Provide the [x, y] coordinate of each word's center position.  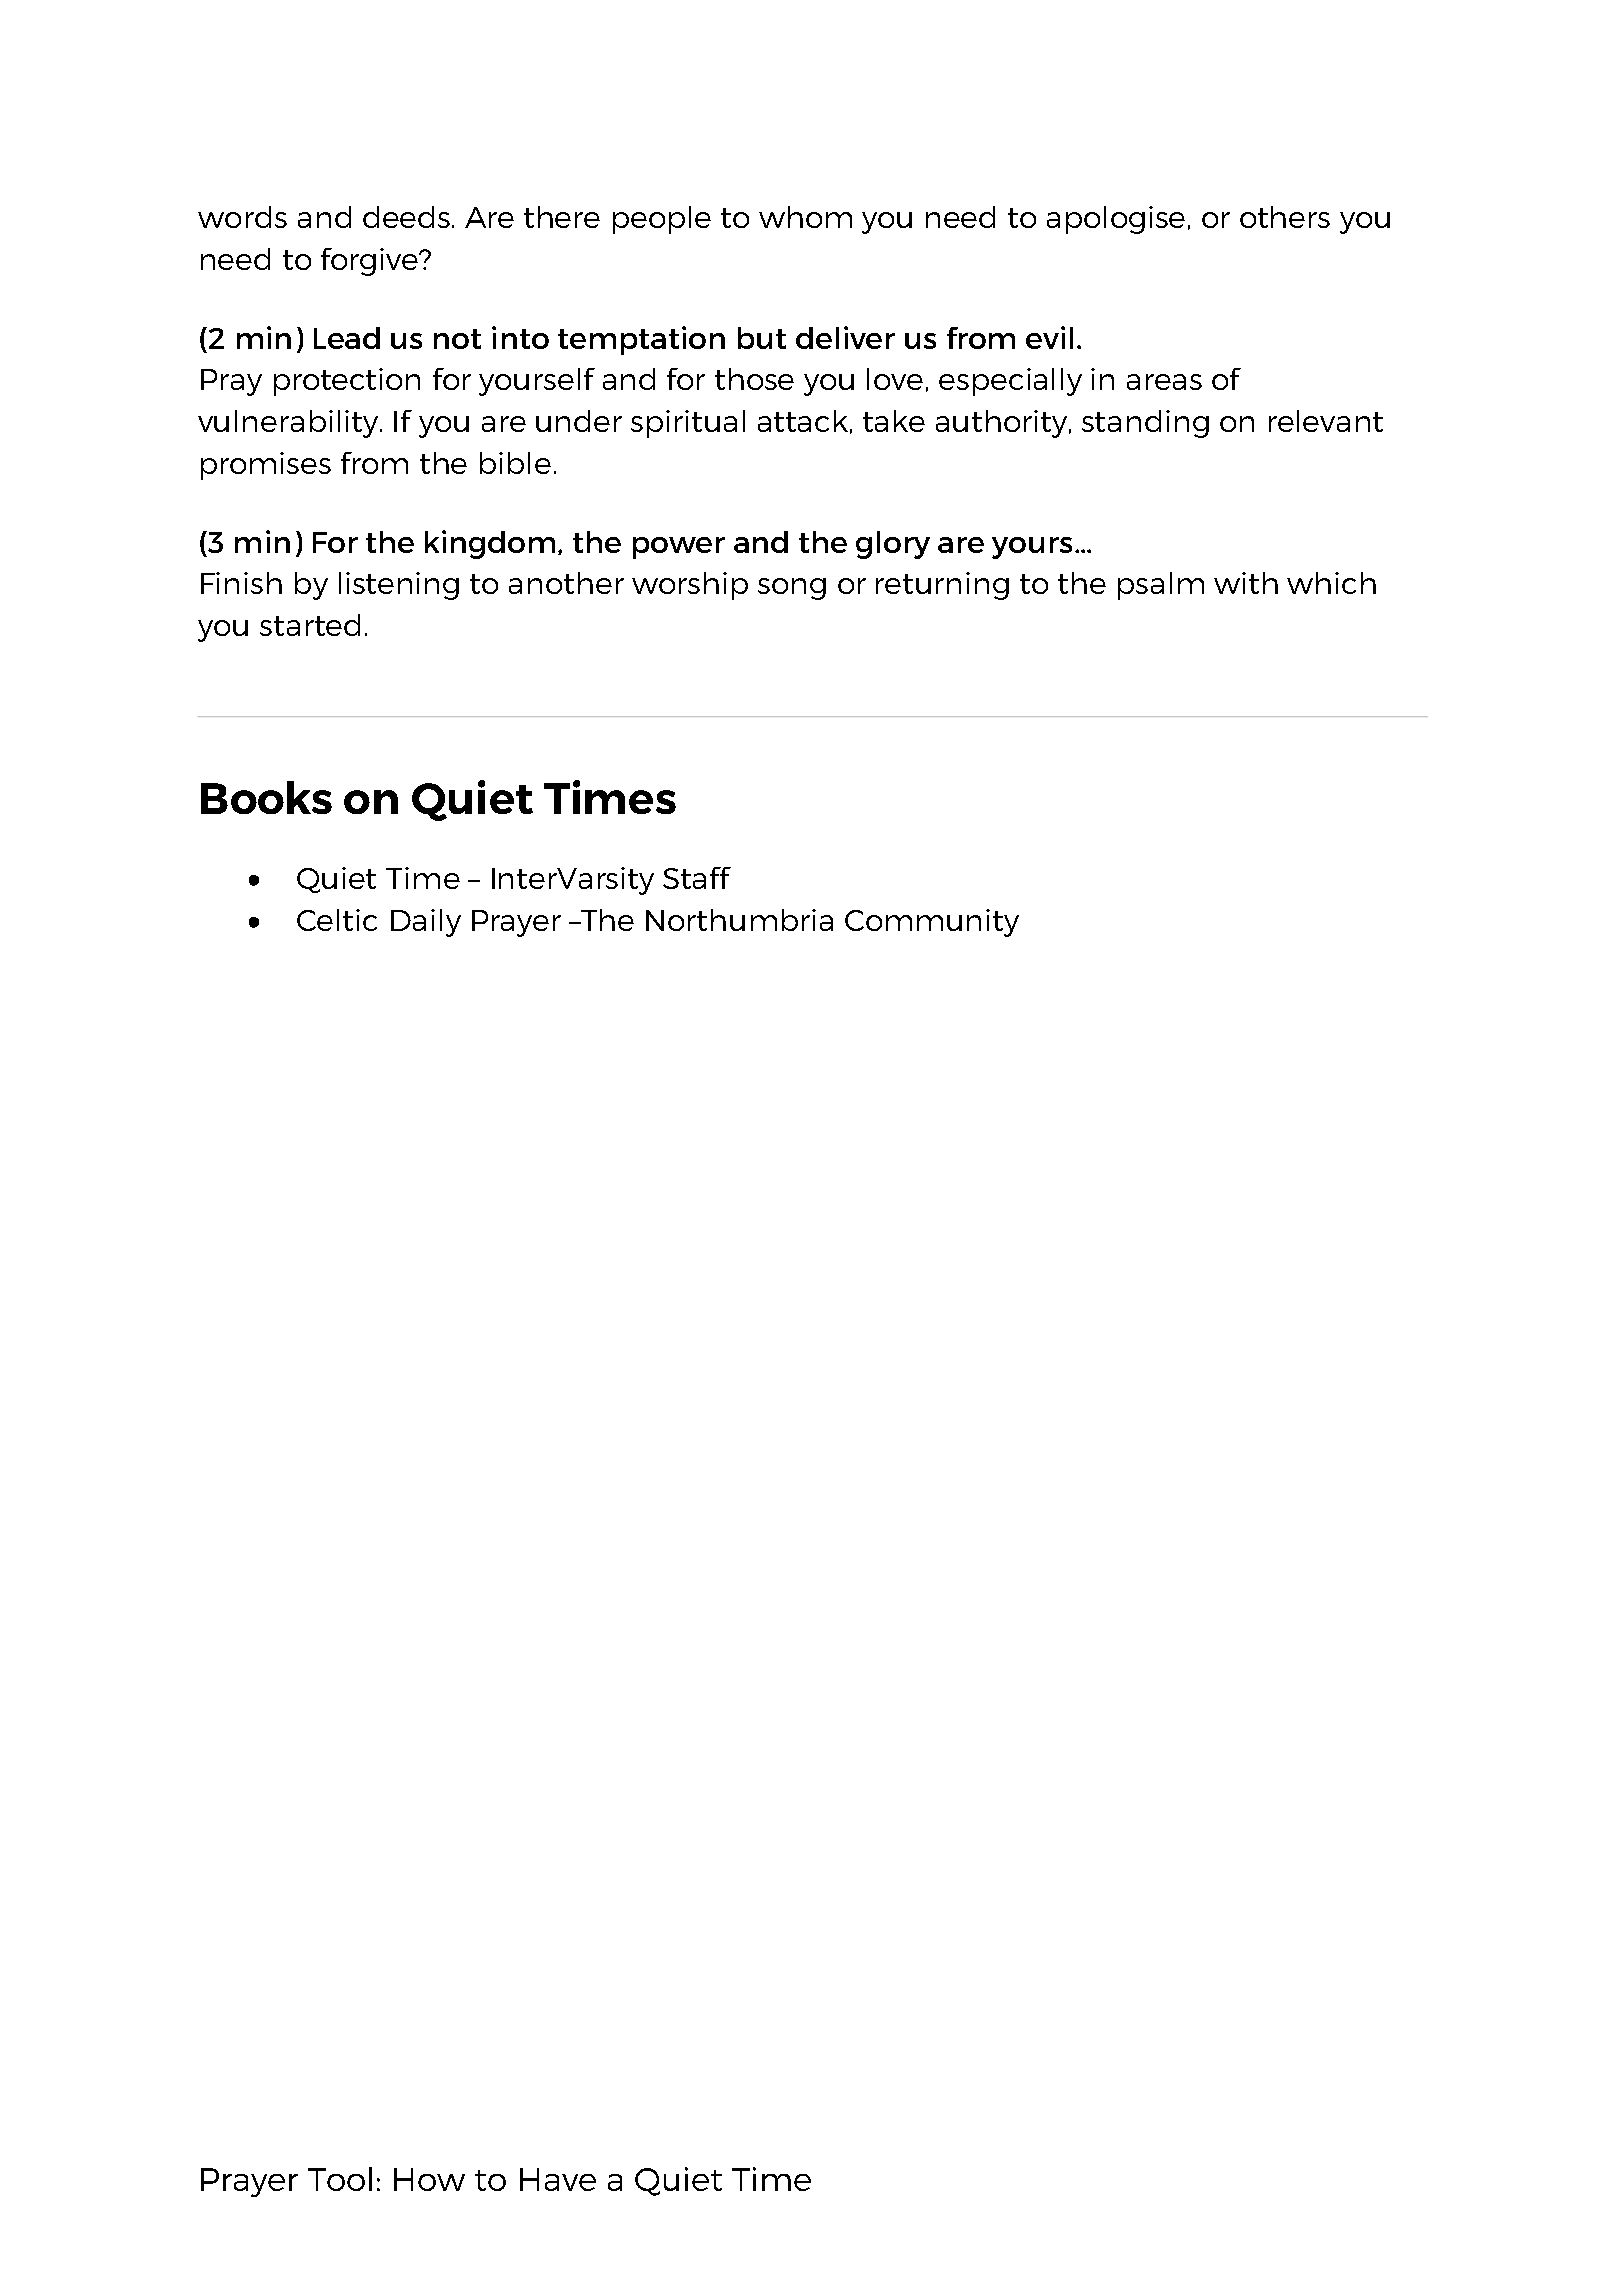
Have [558, 2179]
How [429, 2179]
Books [266, 797]
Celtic [337, 920]
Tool [340, 2179]
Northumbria [739, 920]
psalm [1161, 586]
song [792, 589]
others [1285, 217]
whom [805, 217]
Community [932, 923]
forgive [371, 262]
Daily [426, 923]
